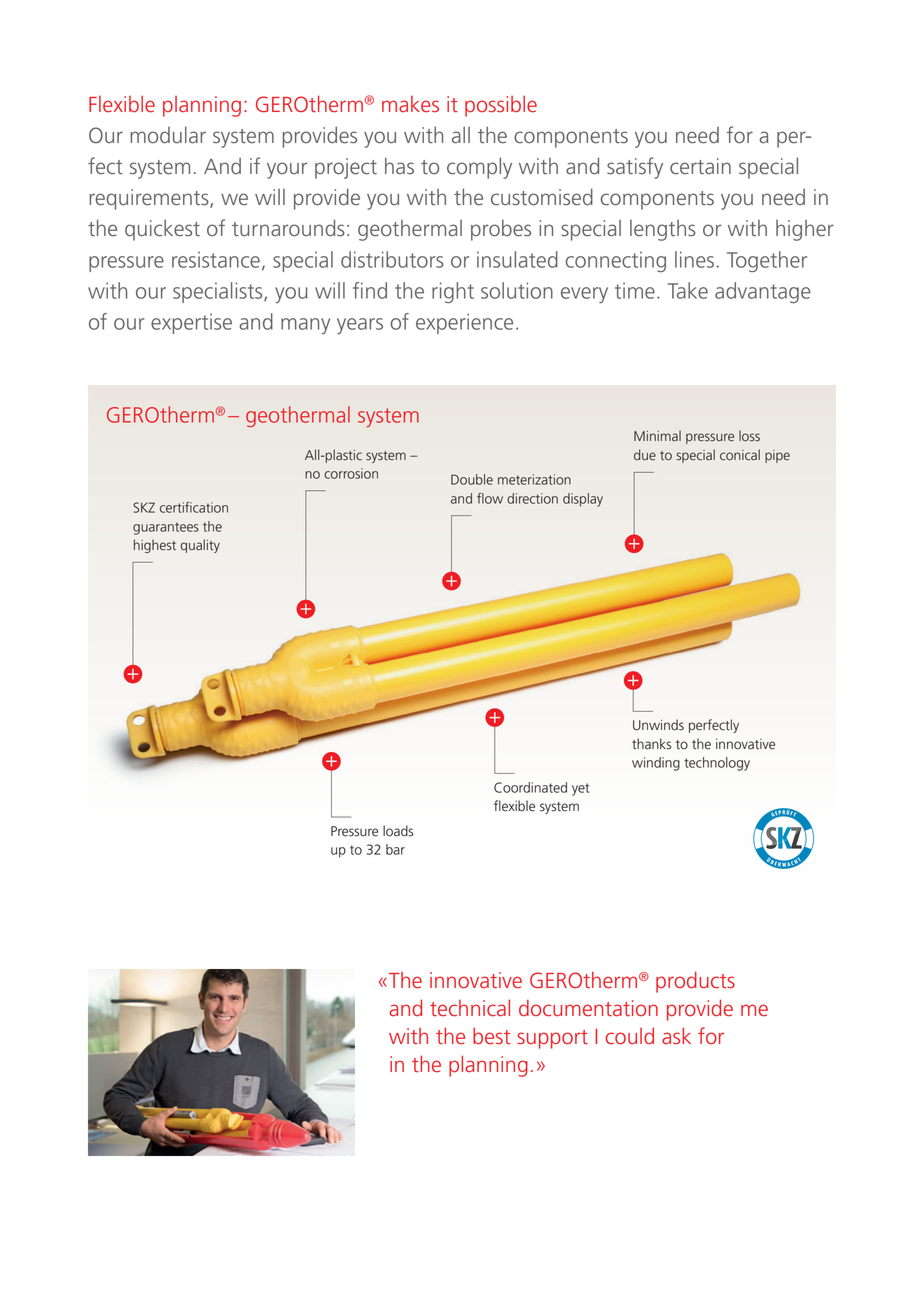 This page has height=1308, width=924. Describe the element at coordinates (168, 134) in the page. I see `modular` at that location.
